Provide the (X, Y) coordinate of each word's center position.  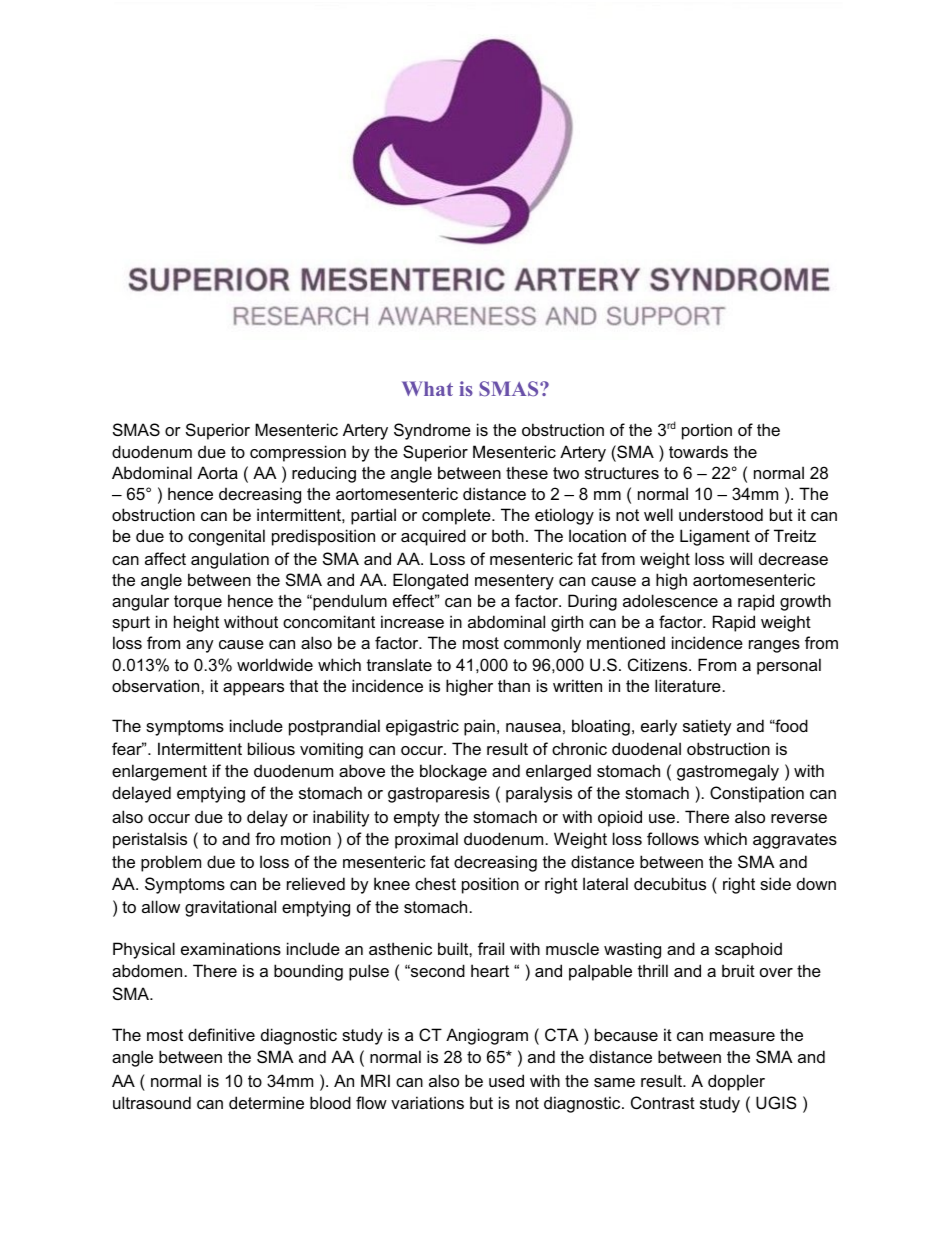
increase (412, 621)
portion (707, 431)
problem (171, 863)
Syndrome (432, 431)
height (196, 623)
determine (266, 1102)
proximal (426, 840)
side (775, 883)
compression (298, 453)
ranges (774, 646)
